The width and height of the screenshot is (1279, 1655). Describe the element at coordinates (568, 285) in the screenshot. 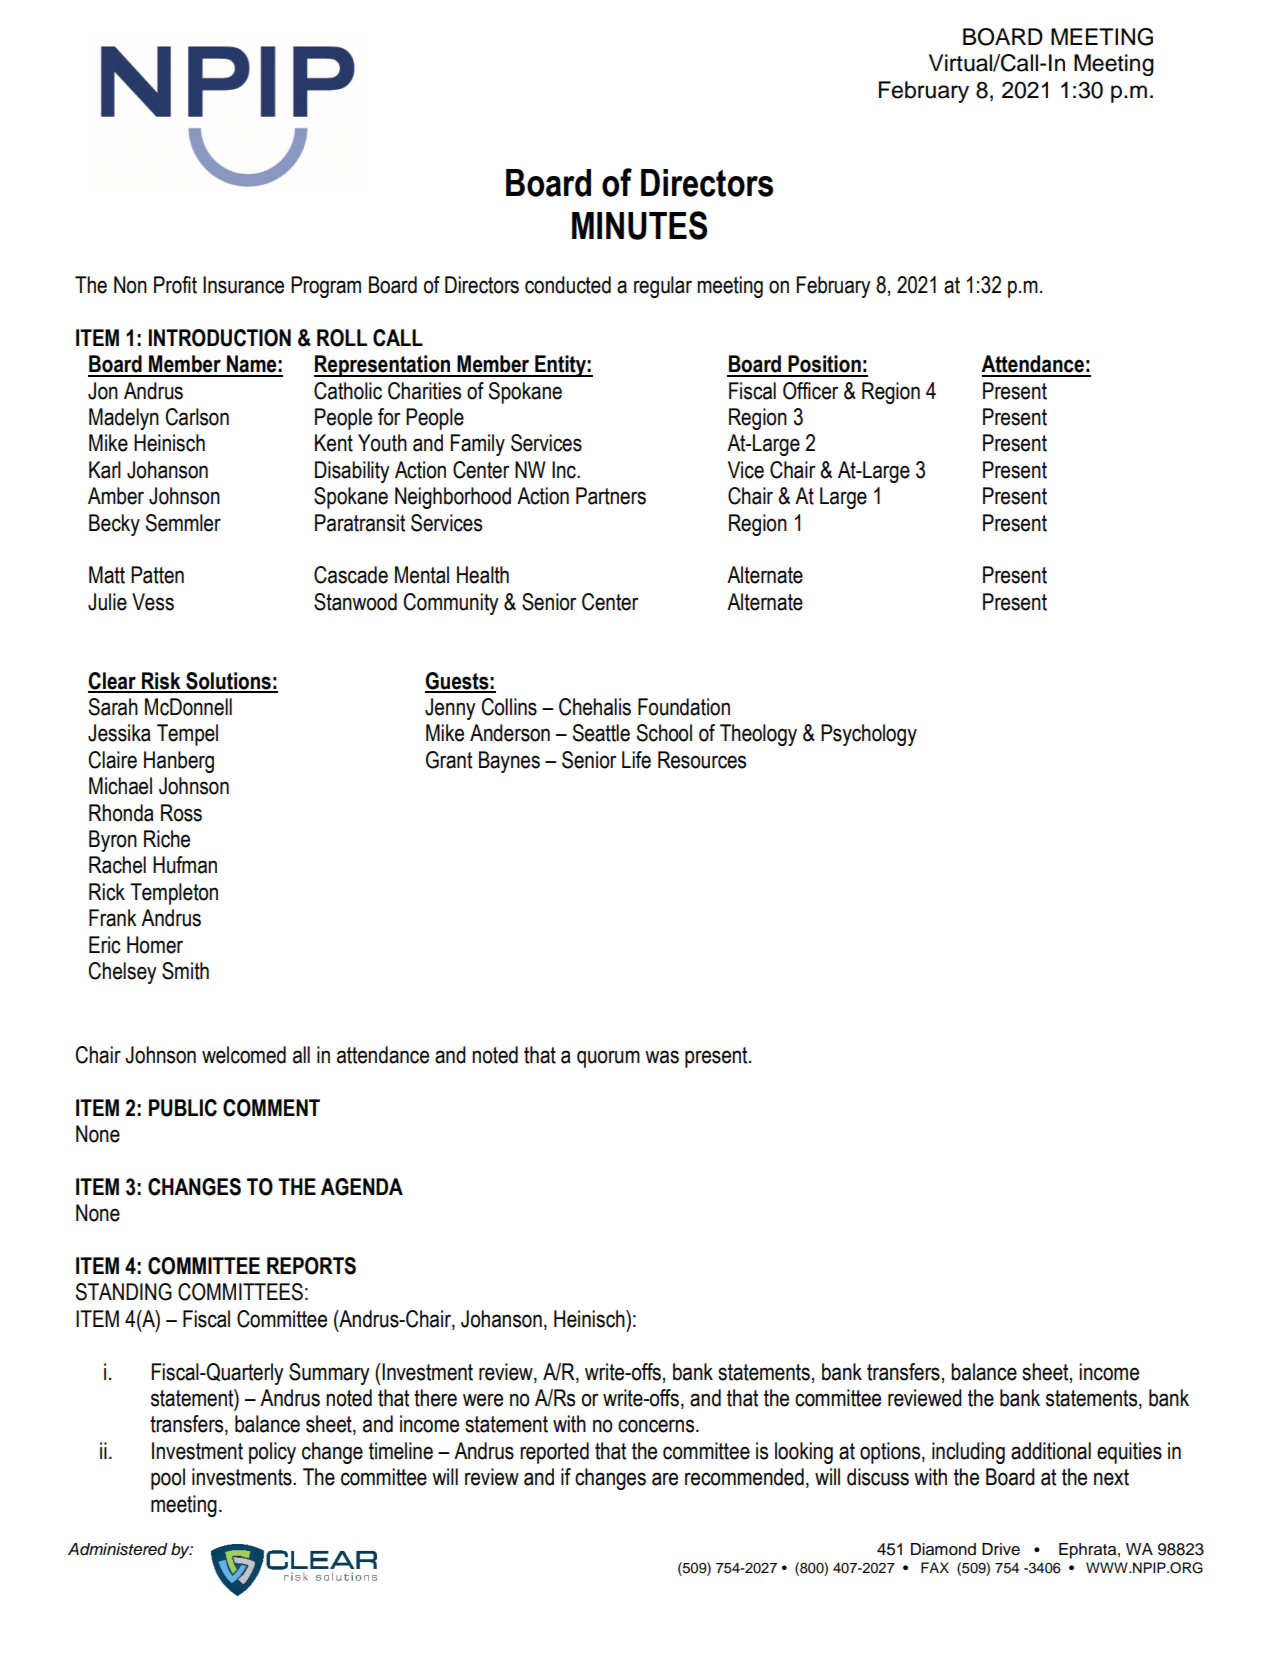

I see `conducted` at that location.
